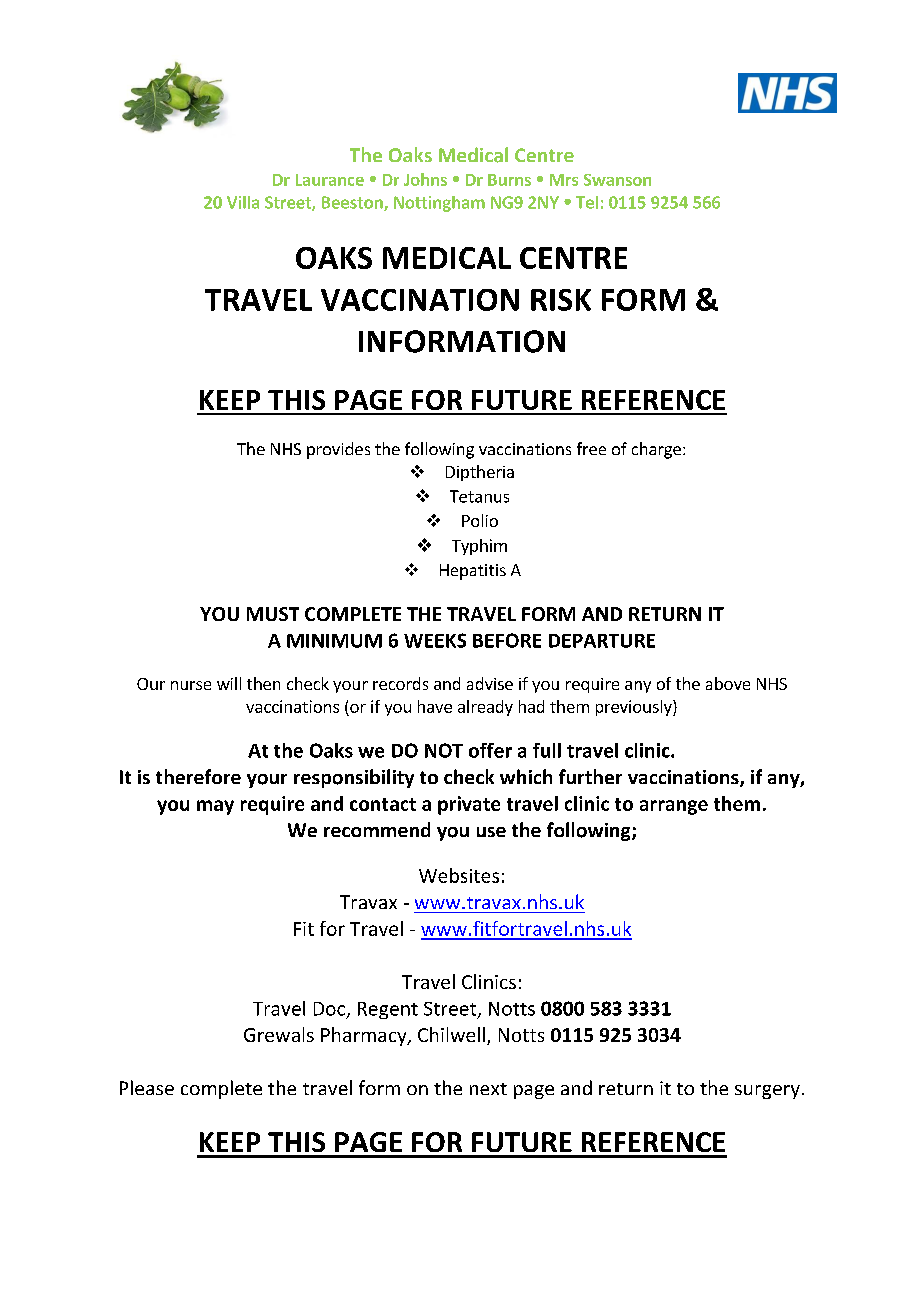 The image size is (924, 1308). Describe the element at coordinates (459, 875) in the document. I see `Websites` at that location.
